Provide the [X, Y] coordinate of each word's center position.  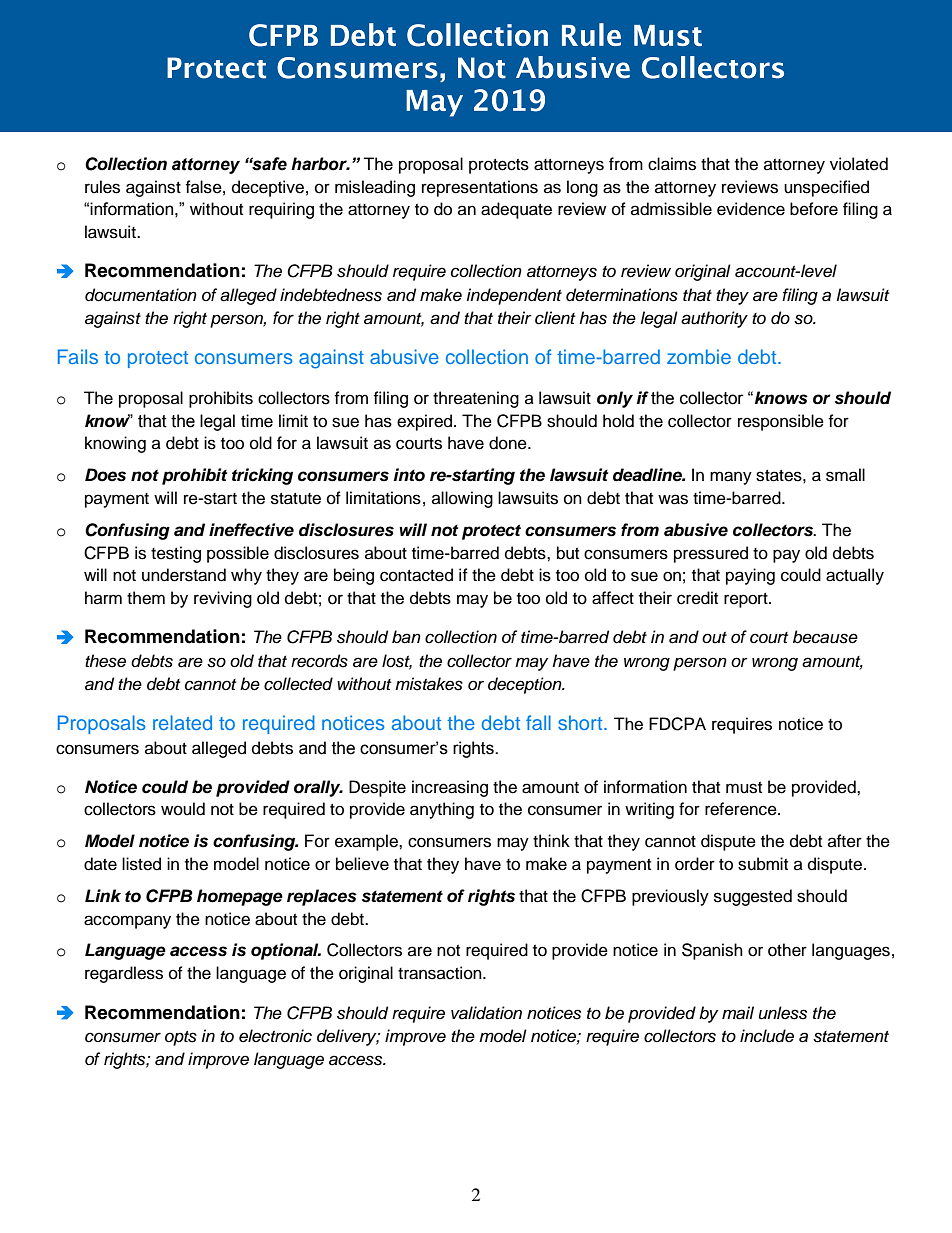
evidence [751, 209]
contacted [416, 575]
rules [102, 187]
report [747, 600]
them [146, 598]
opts [181, 1038]
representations [480, 188]
